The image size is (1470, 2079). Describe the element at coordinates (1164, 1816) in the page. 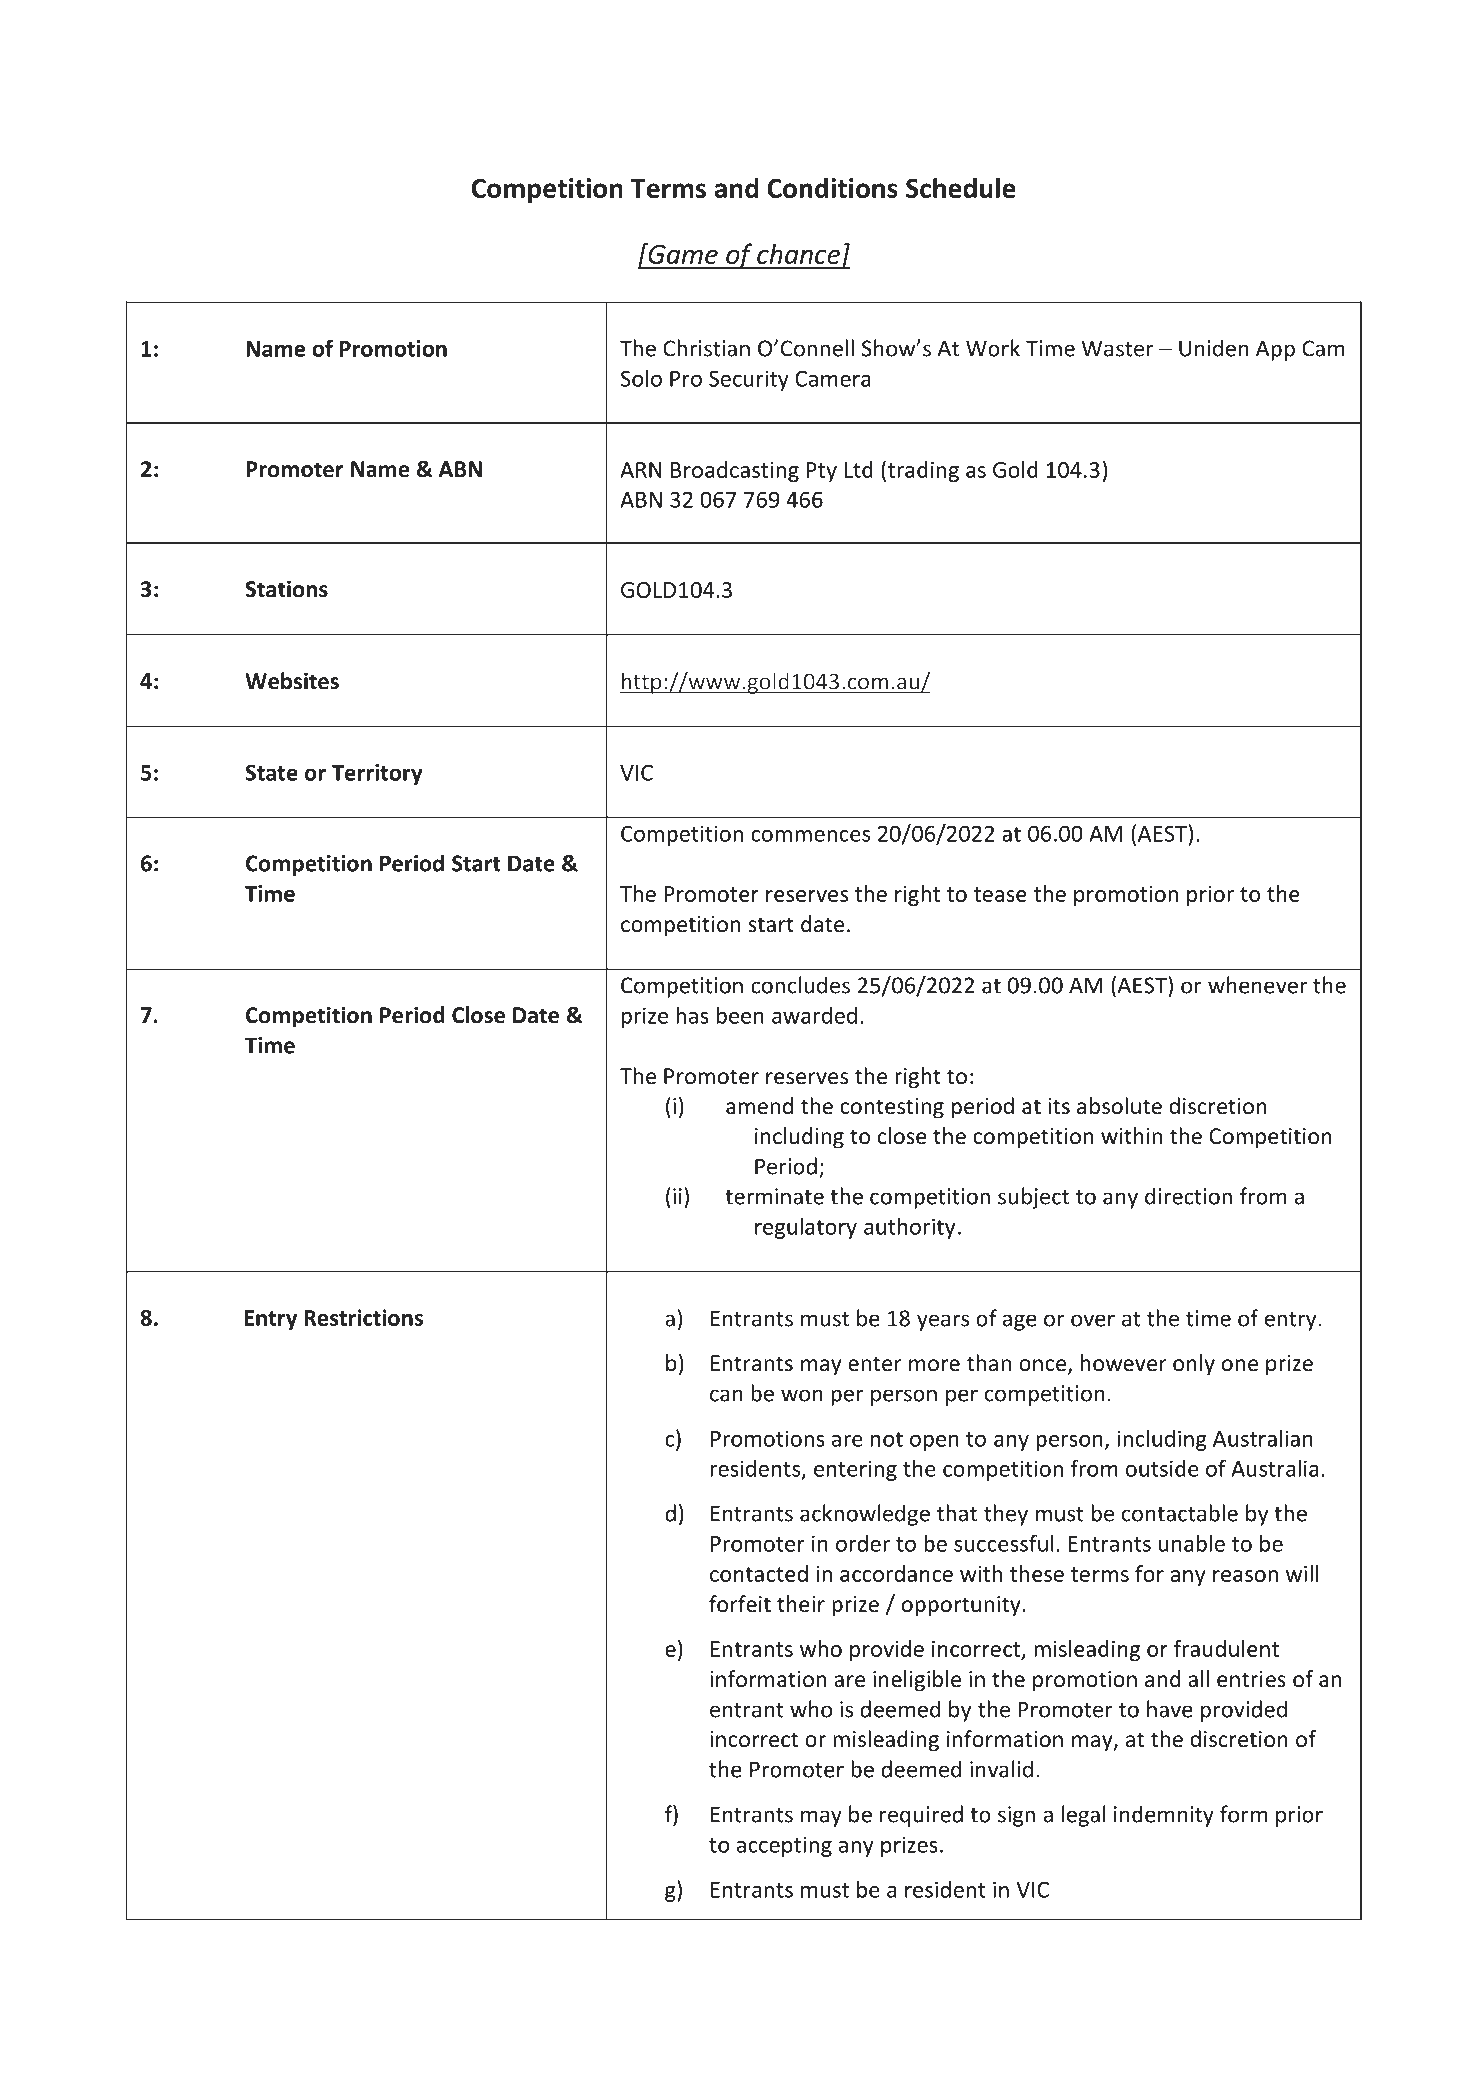

I see `indemnity` at that location.
